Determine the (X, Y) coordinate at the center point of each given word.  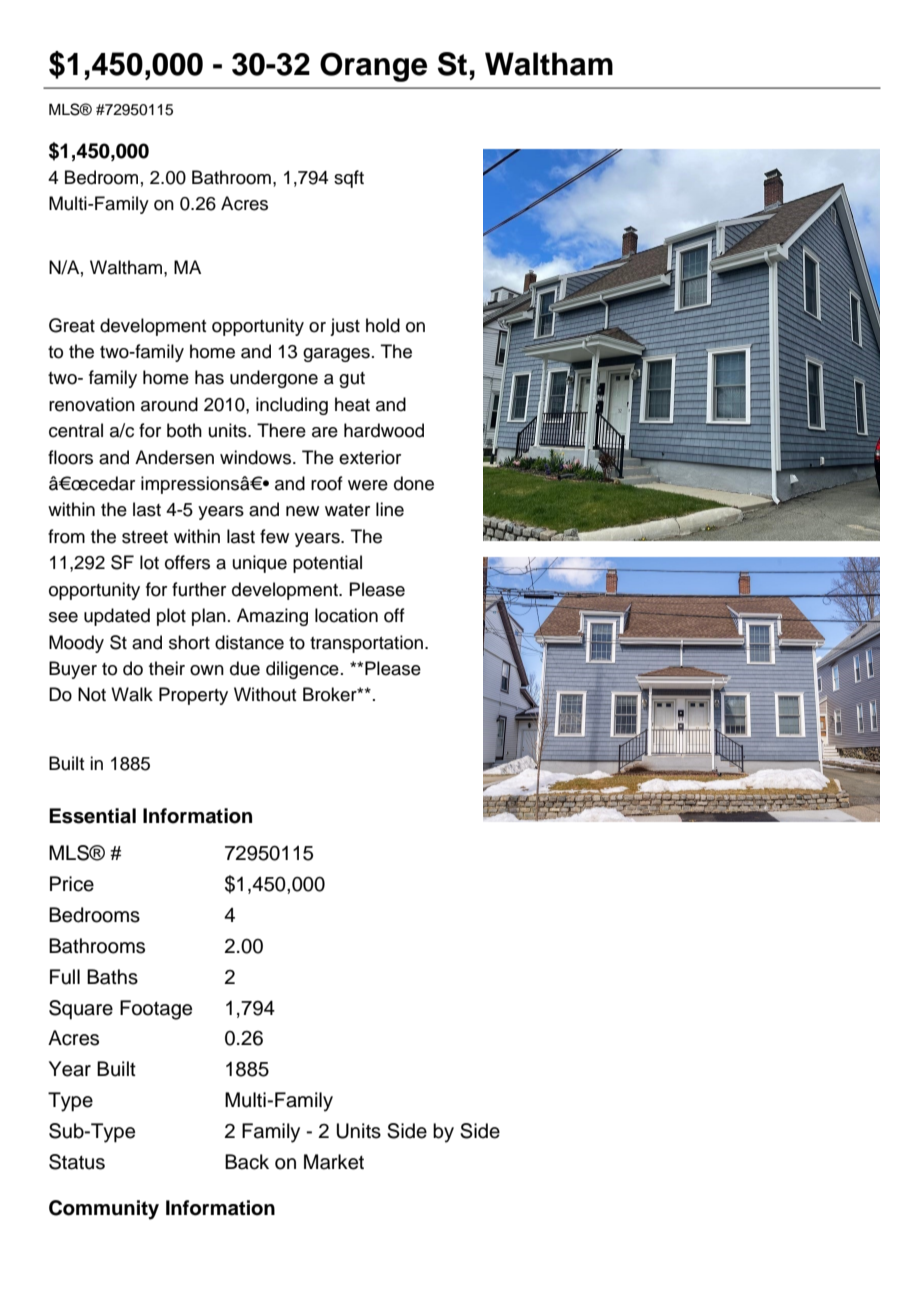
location (346, 615)
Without (265, 694)
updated (117, 617)
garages (336, 355)
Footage (156, 1010)
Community (104, 1210)
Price (72, 884)
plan (209, 617)
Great (72, 325)
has (209, 377)
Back (247, 1162)
